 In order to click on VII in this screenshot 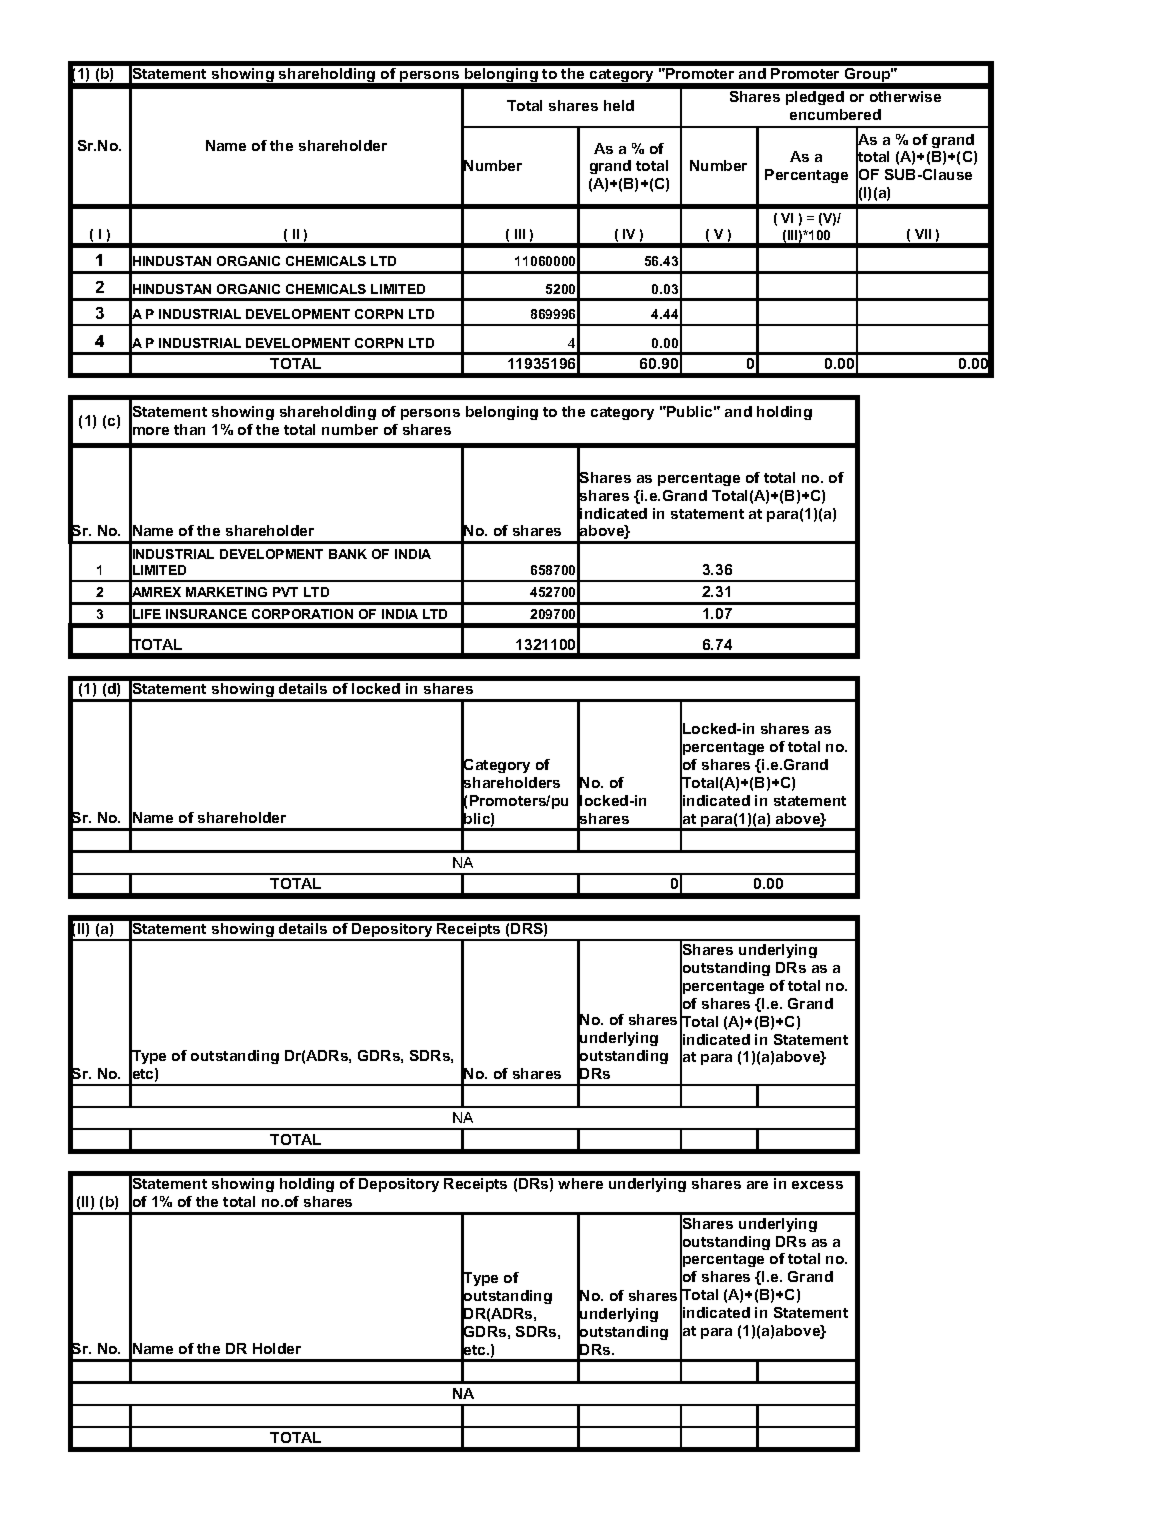, I will do `click(923, 234)`.
